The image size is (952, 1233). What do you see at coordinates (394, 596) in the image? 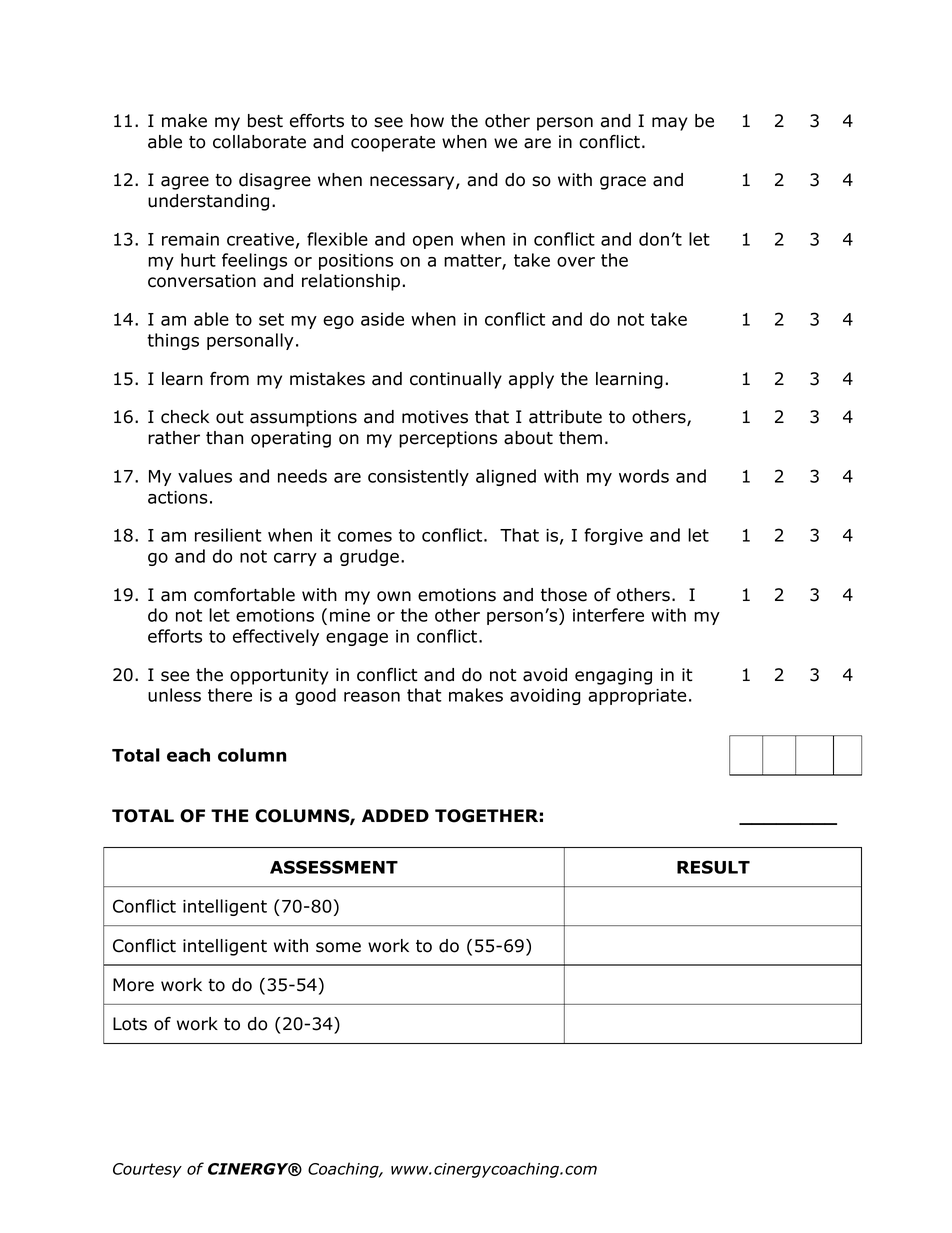
I see `own` at bounding box center [394, 596].
